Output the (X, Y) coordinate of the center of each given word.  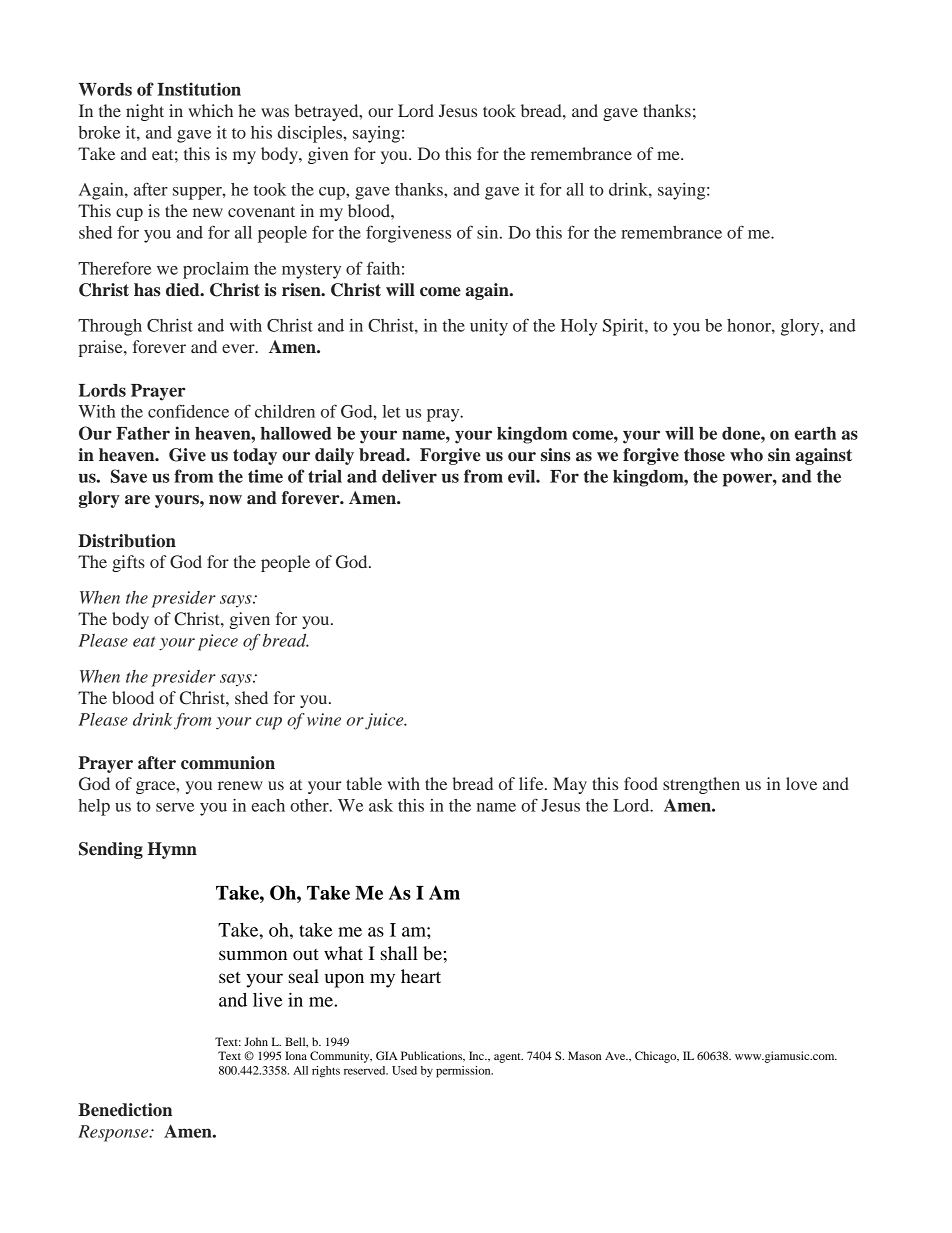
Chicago (657, 1057)
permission (464, 1072)
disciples (311, 134)
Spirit (624, 327)
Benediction (125, 1110)
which (210, 110)
